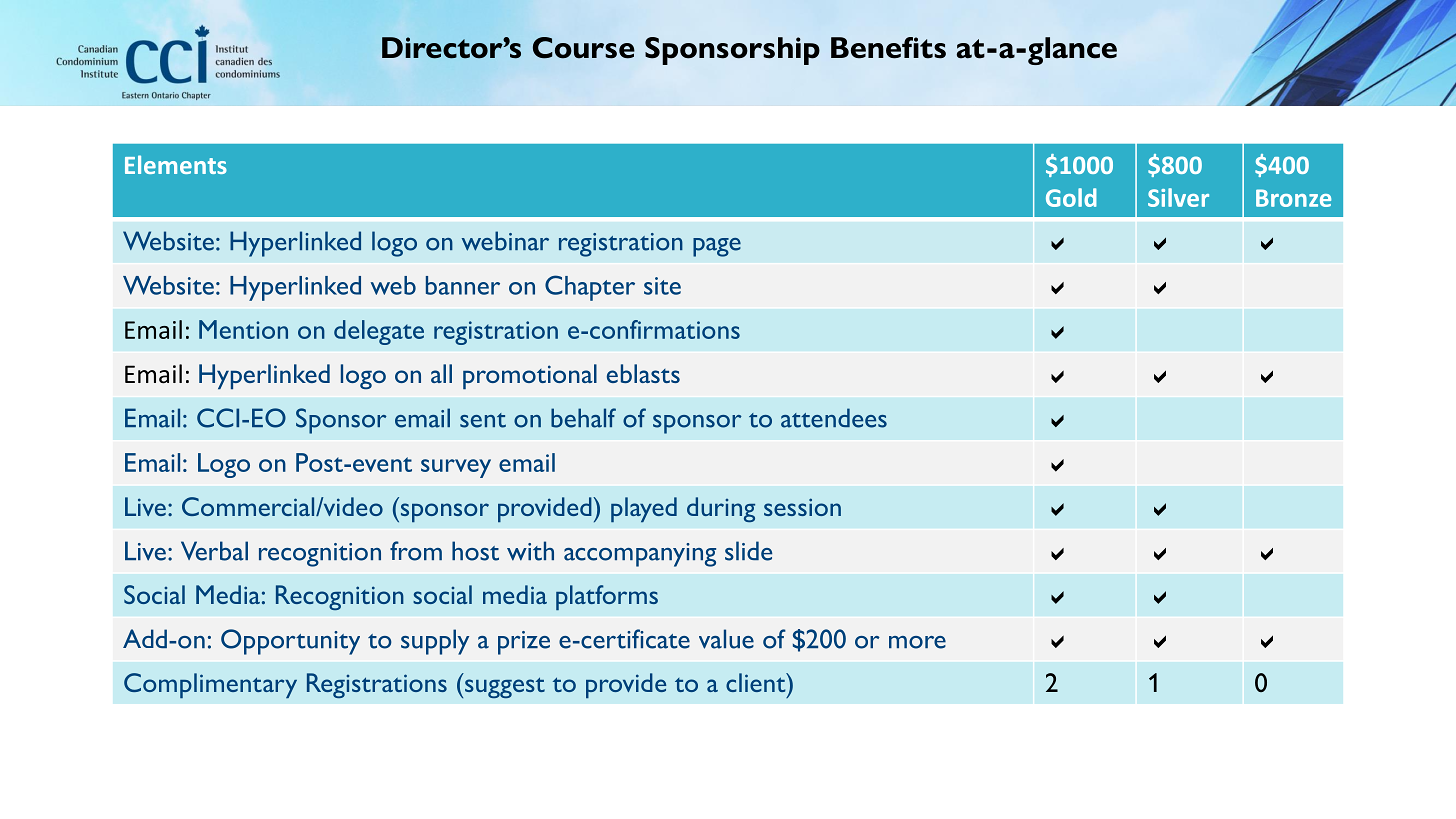 This screenshot has height=819, width=1456. Describe the element at coordinates (888, 48) in the screenshot. I see `Benefits` at that location.
